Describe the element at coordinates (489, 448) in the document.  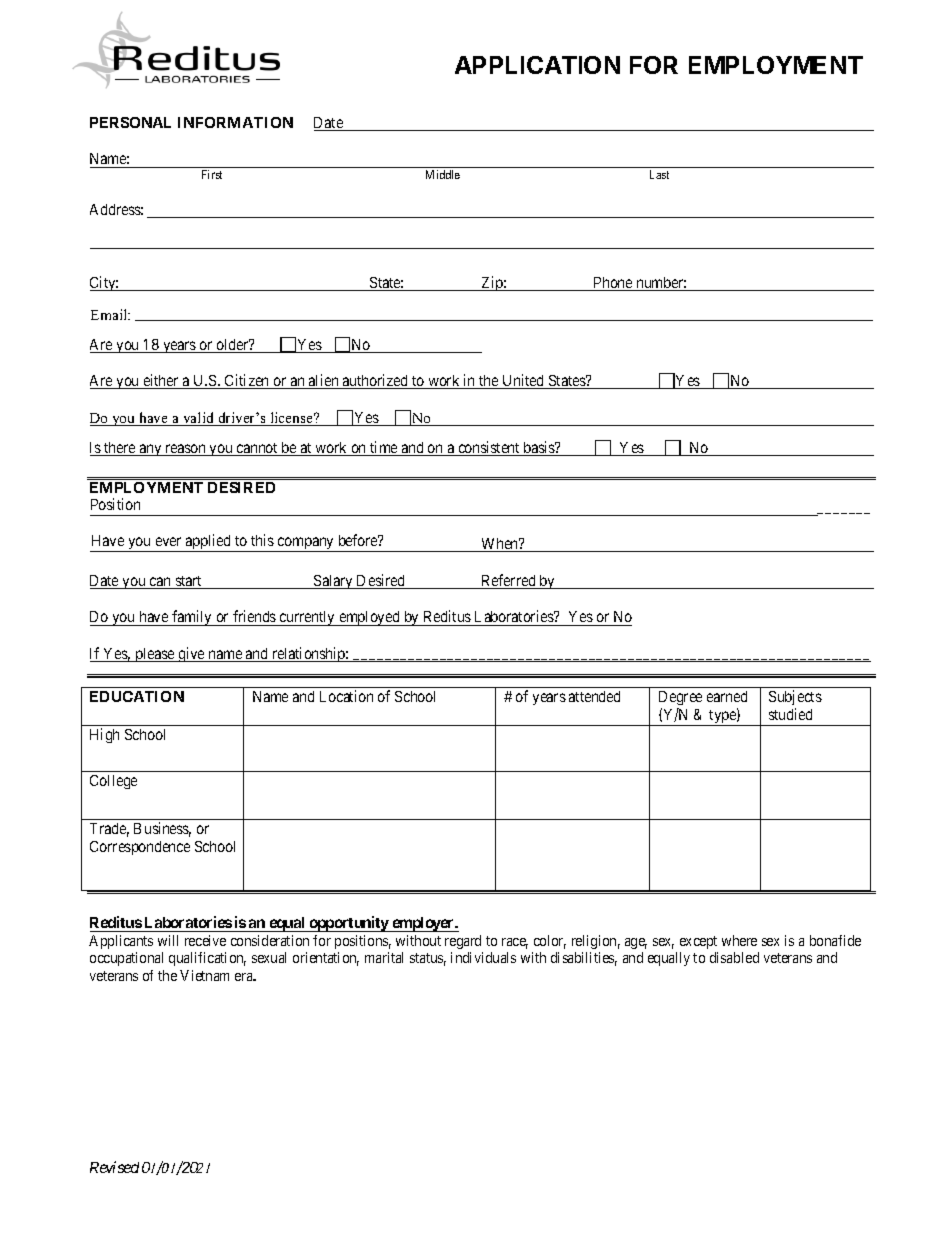
I see `consistent` at that location.
